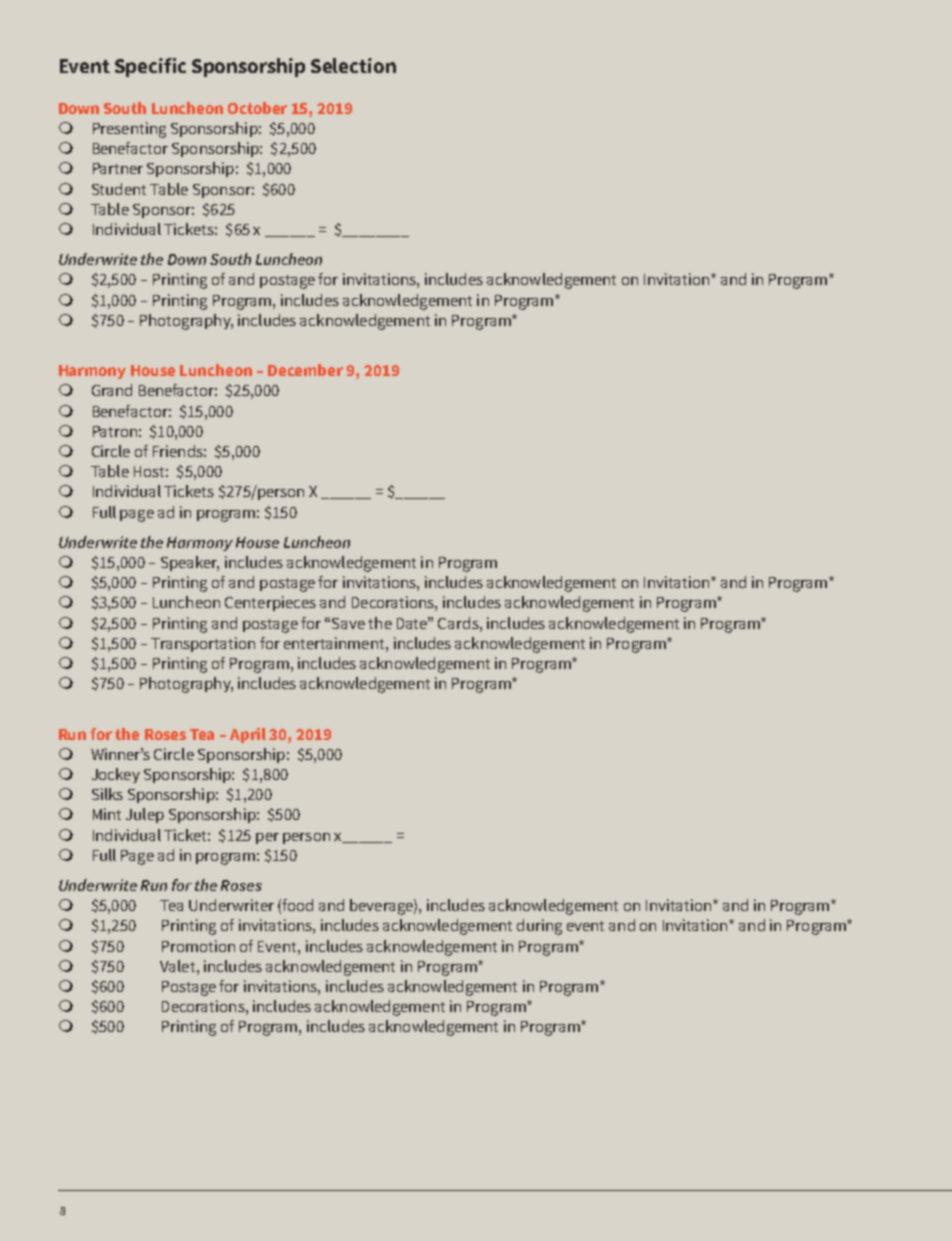  I want to click on Cards, so click(459, 623).
